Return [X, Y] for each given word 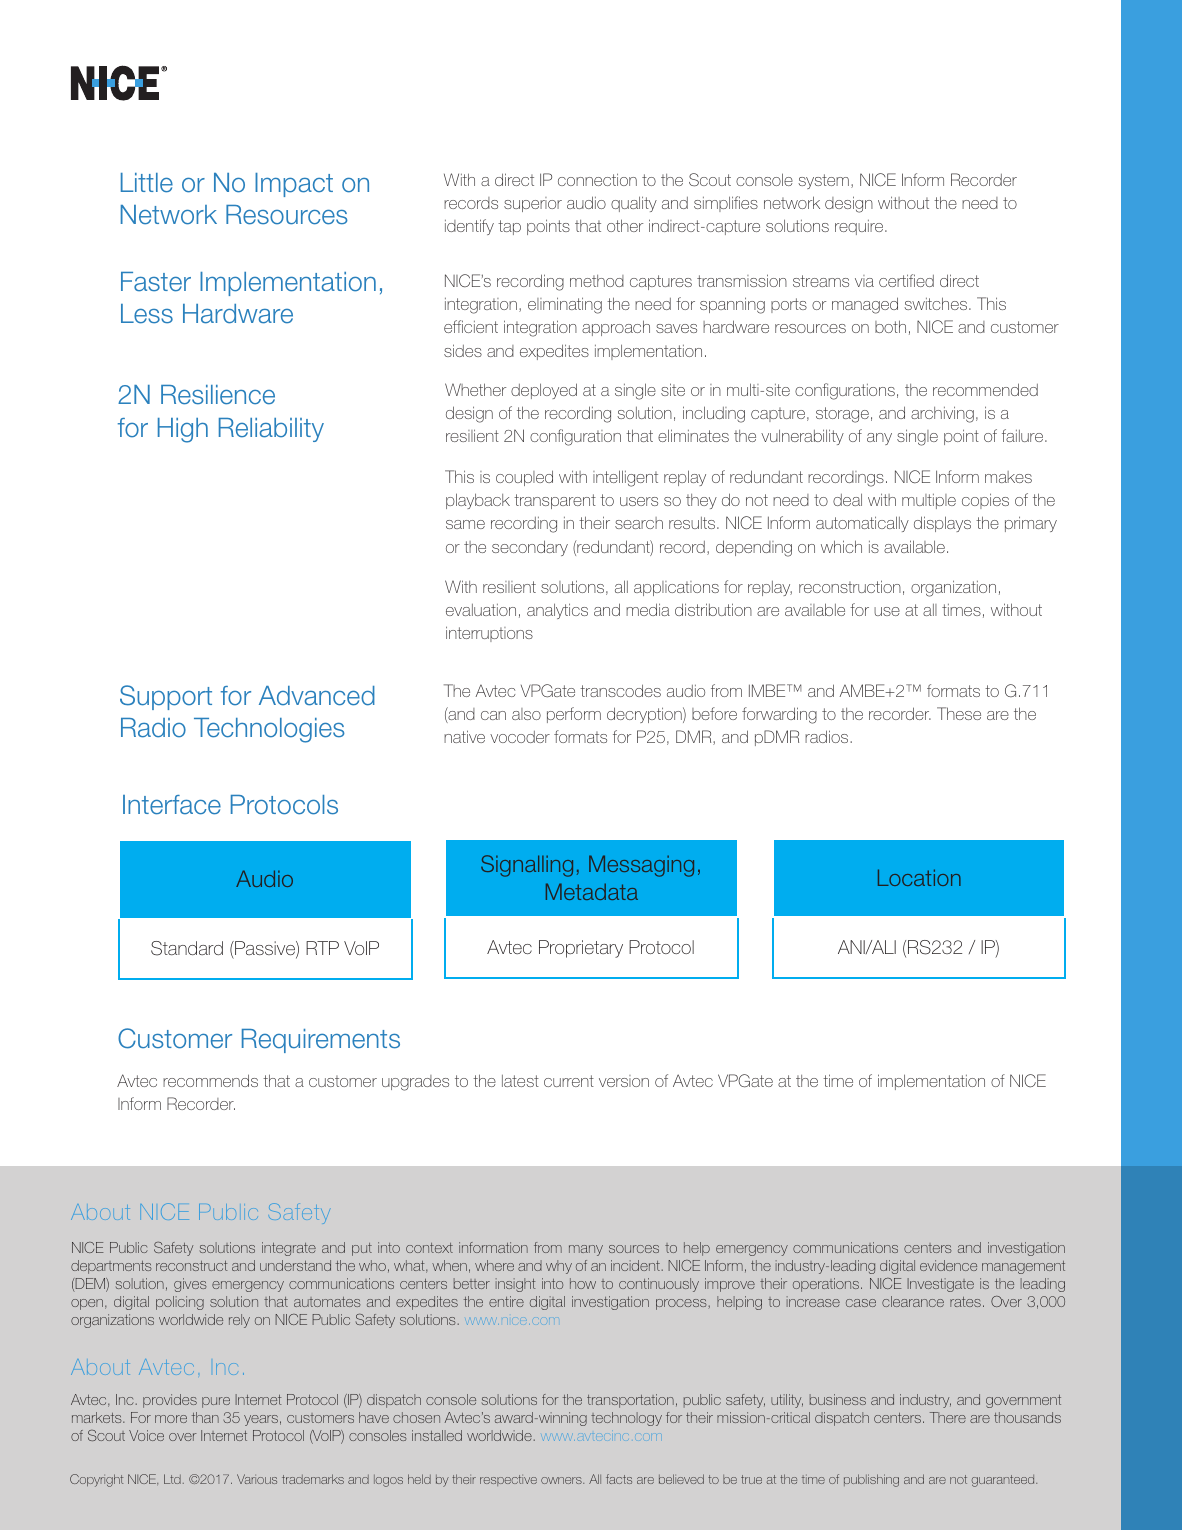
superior [533, 204]
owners [562, 1480]
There [948, 1417]
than [205, 1417]
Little [147, 183]
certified [906, 280]
